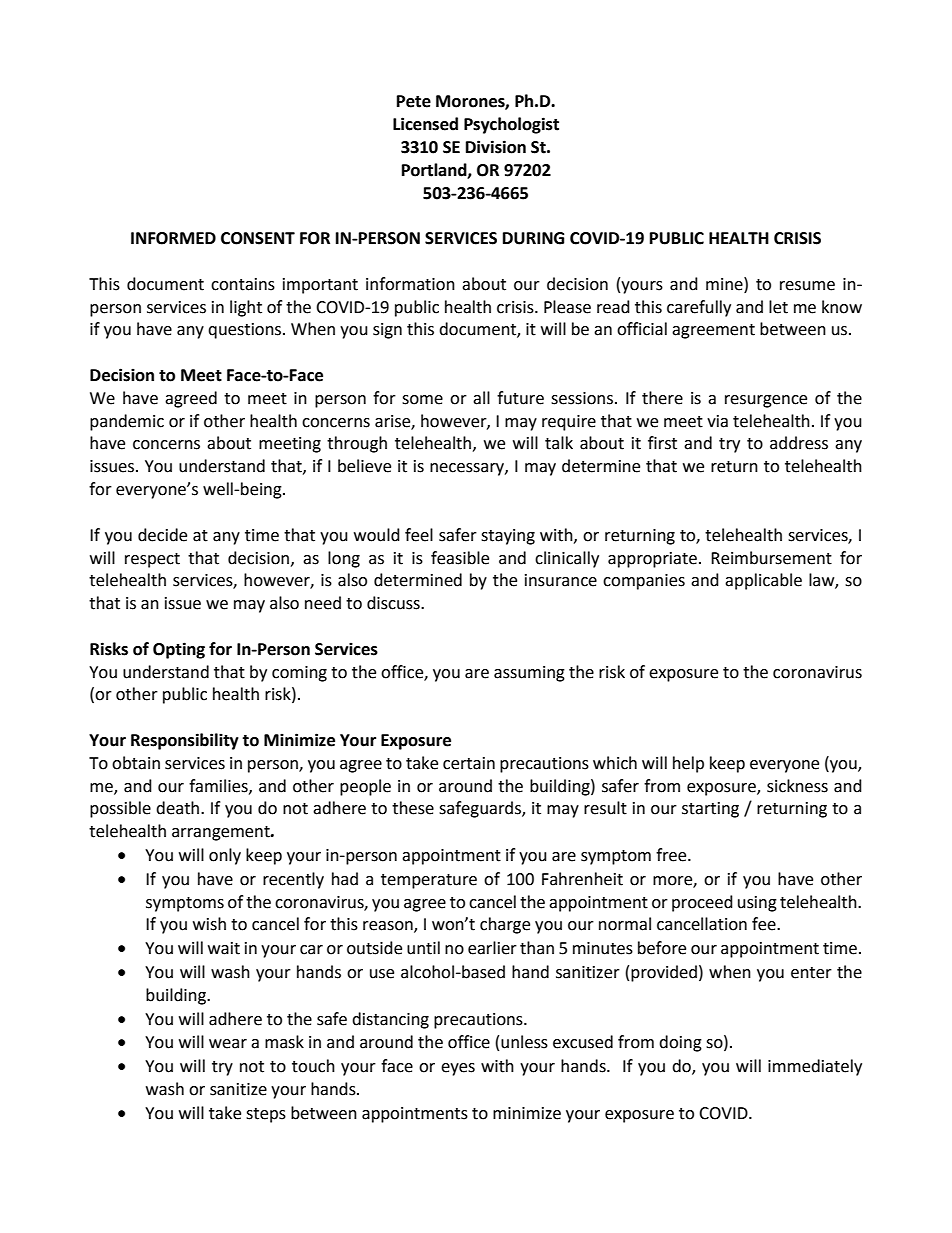 The width and height of the page is (952, 1233). What do you see at coordinates (763, 581) in the page?
I see `applicable` at bounding box center [763, 581].
